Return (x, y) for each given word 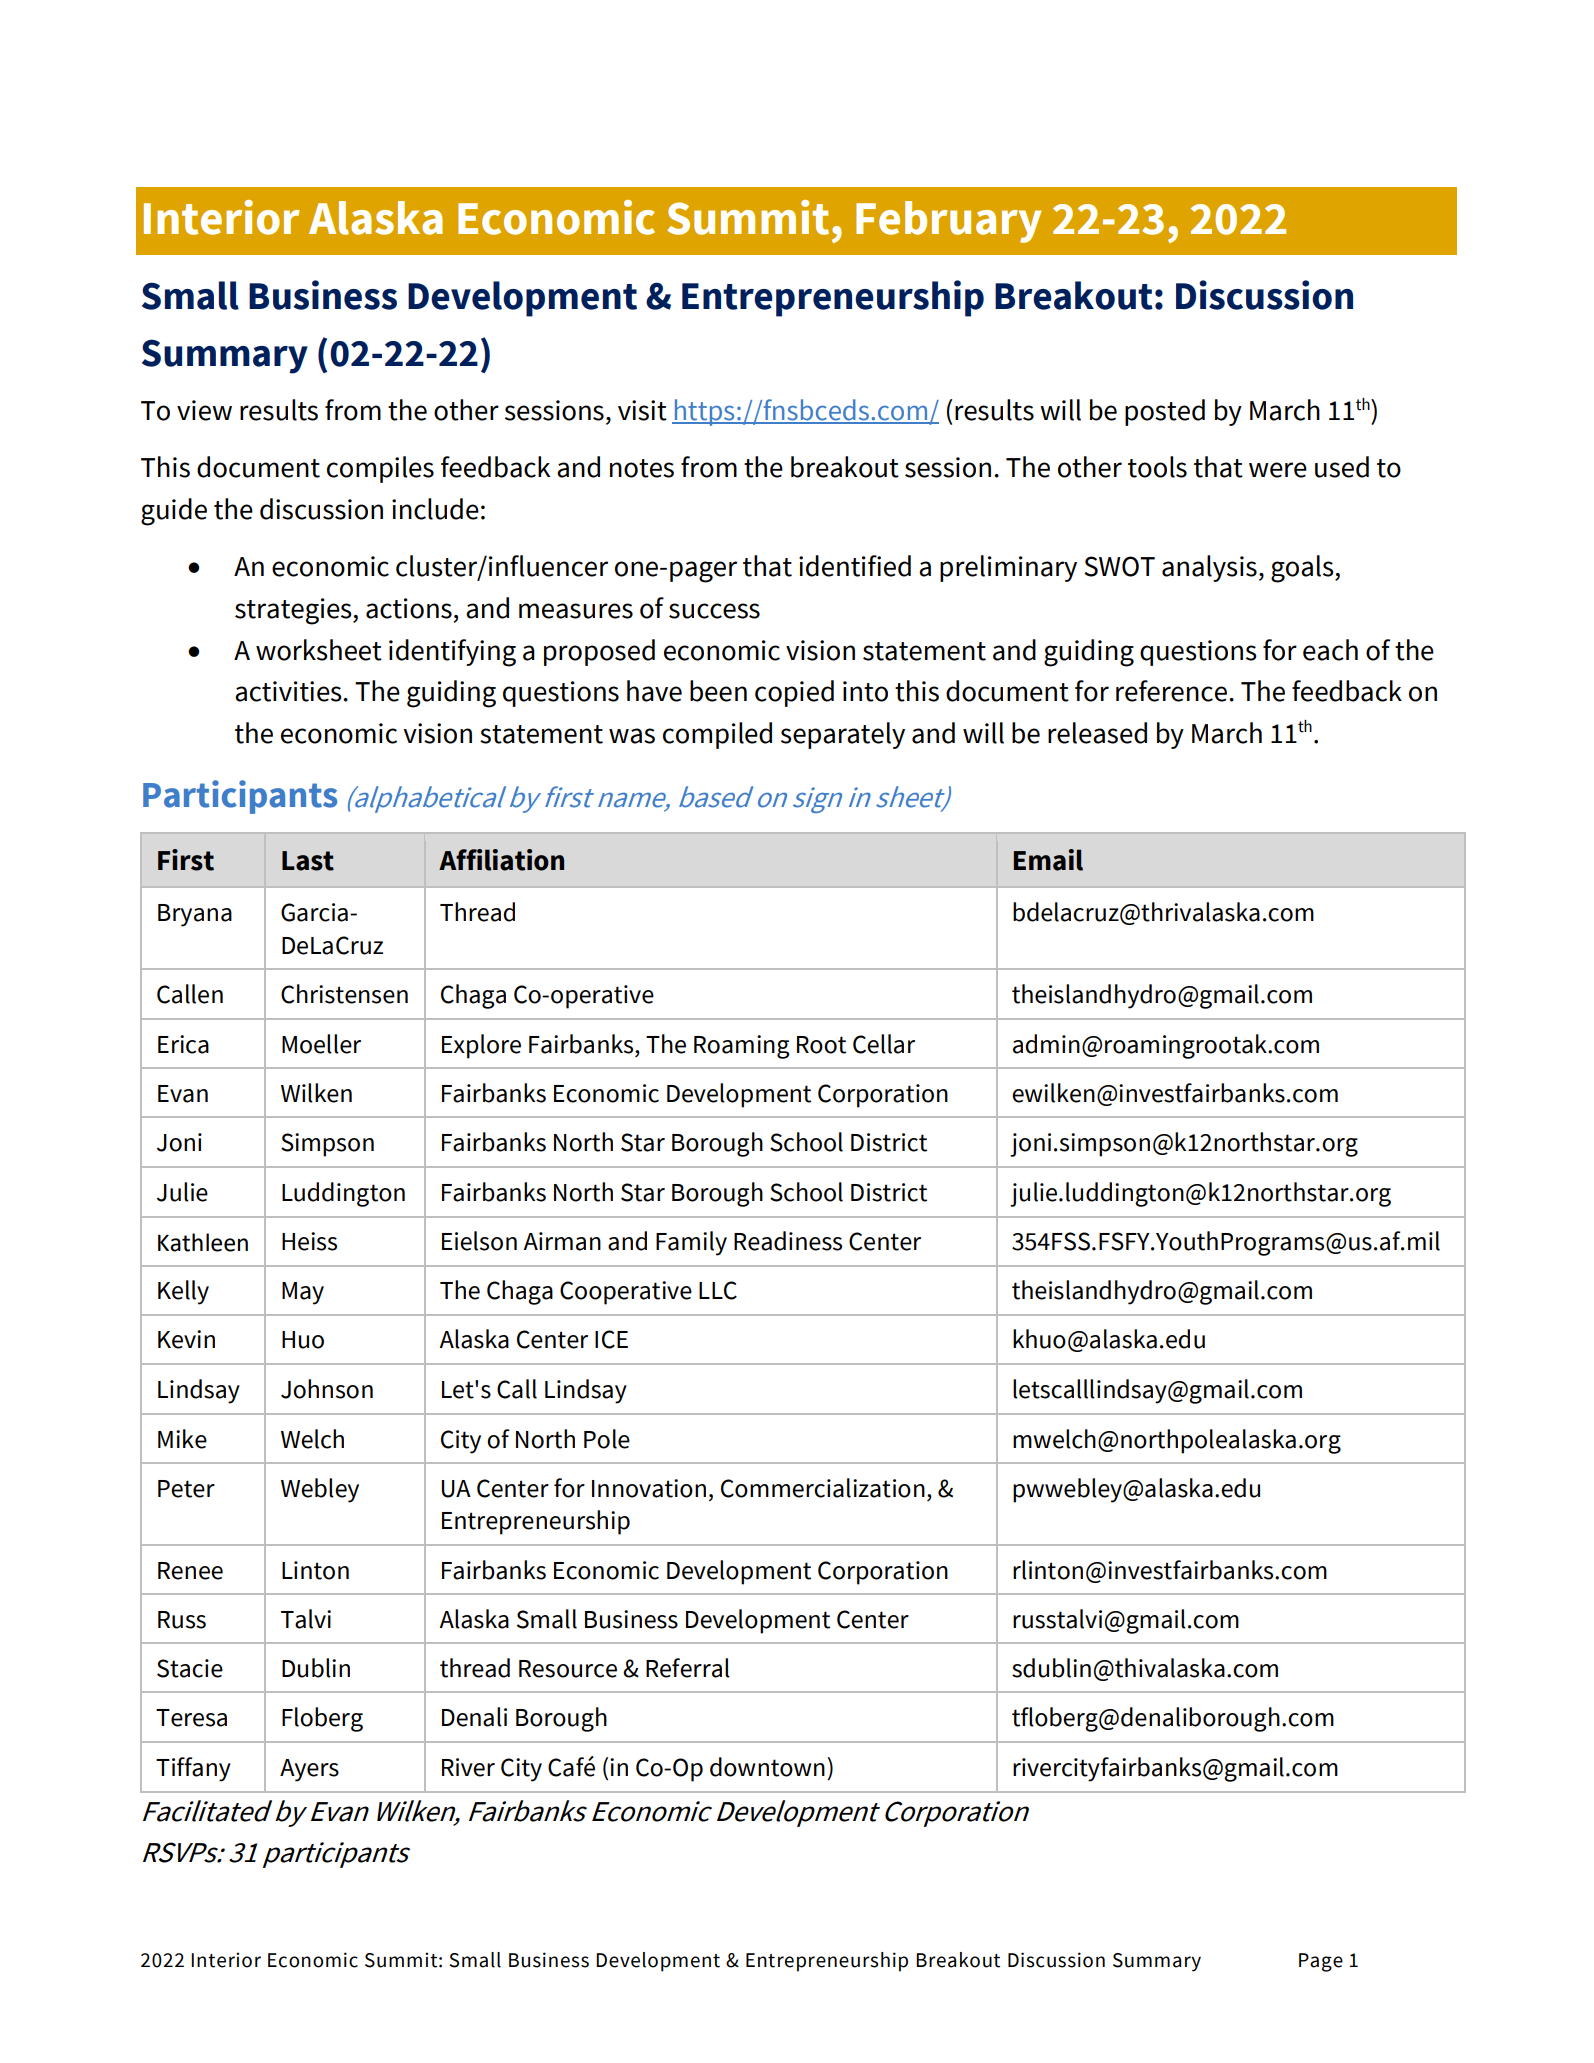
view (204, 410)
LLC (718, 1290)
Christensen (344, 994)
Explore (481, 1046)
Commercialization (823, 1488)
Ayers (309, 1770)
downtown (767, 1767)
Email (1048, 860)
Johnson (327, 1389)
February (948, 222)
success (714, 611)
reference (1171, 691)
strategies (294, 611)
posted (1165, 412)
